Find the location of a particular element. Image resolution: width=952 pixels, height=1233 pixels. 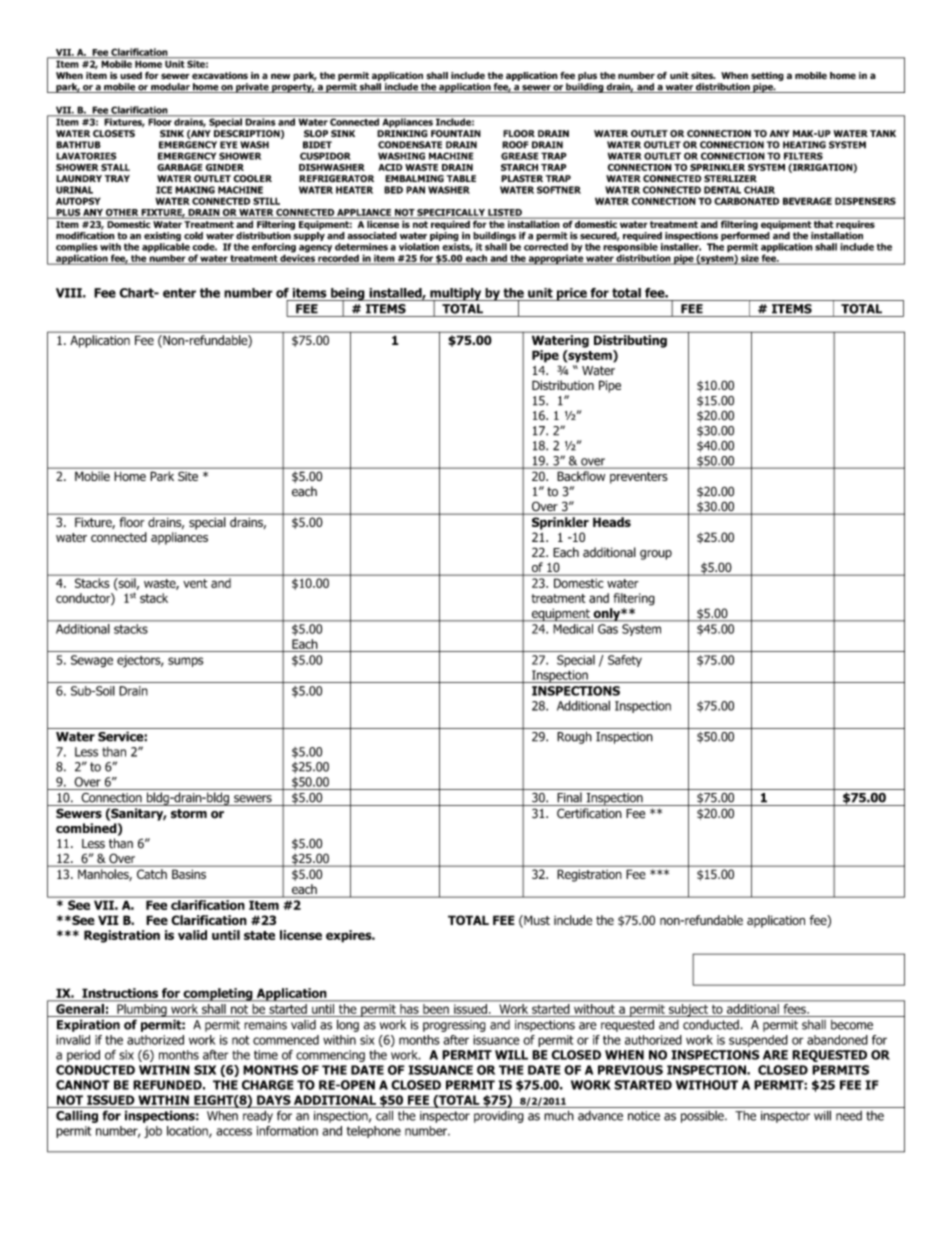

modular is located at coordinates (170, 88).
